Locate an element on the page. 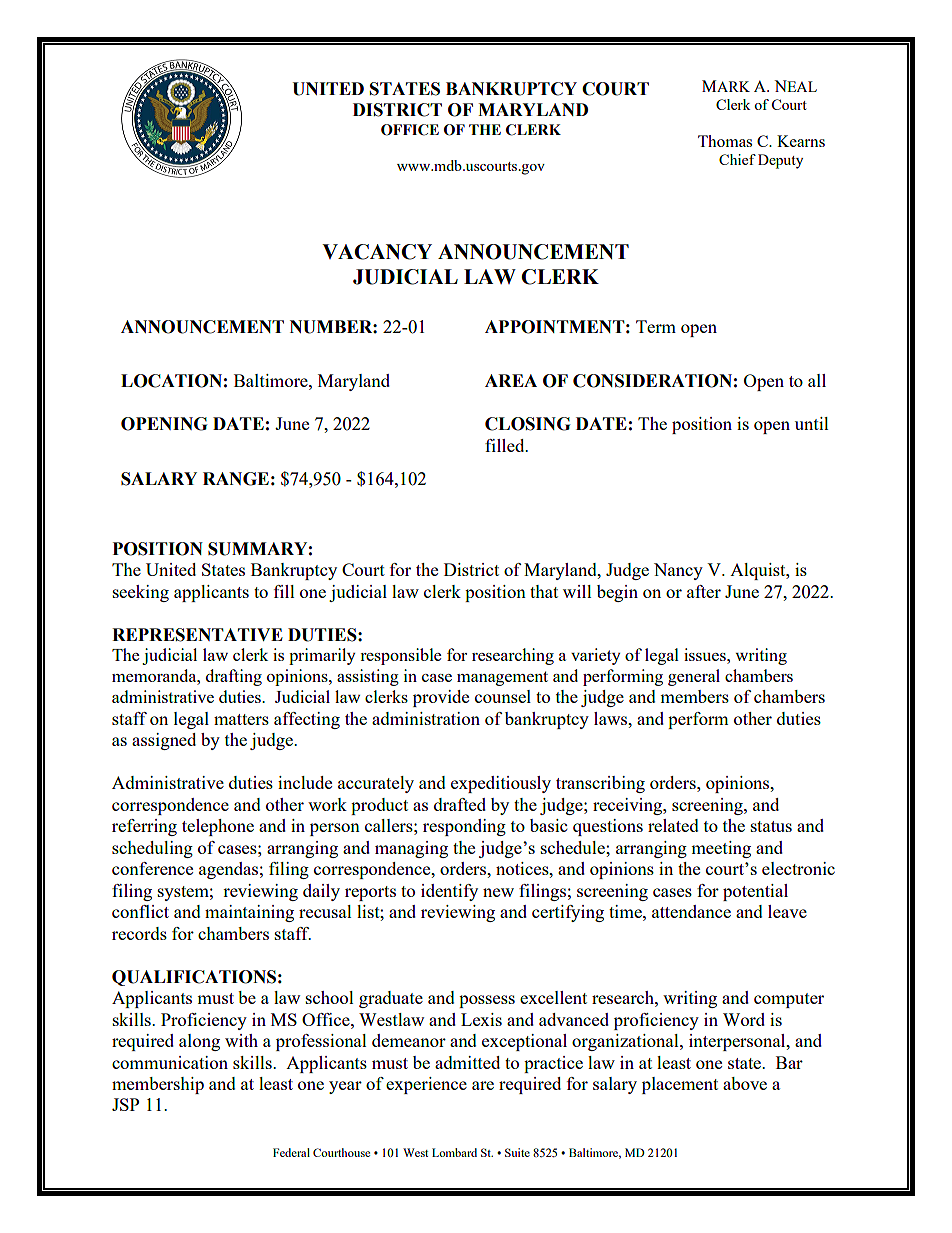  AREA is located at coordinates (511, 380).
